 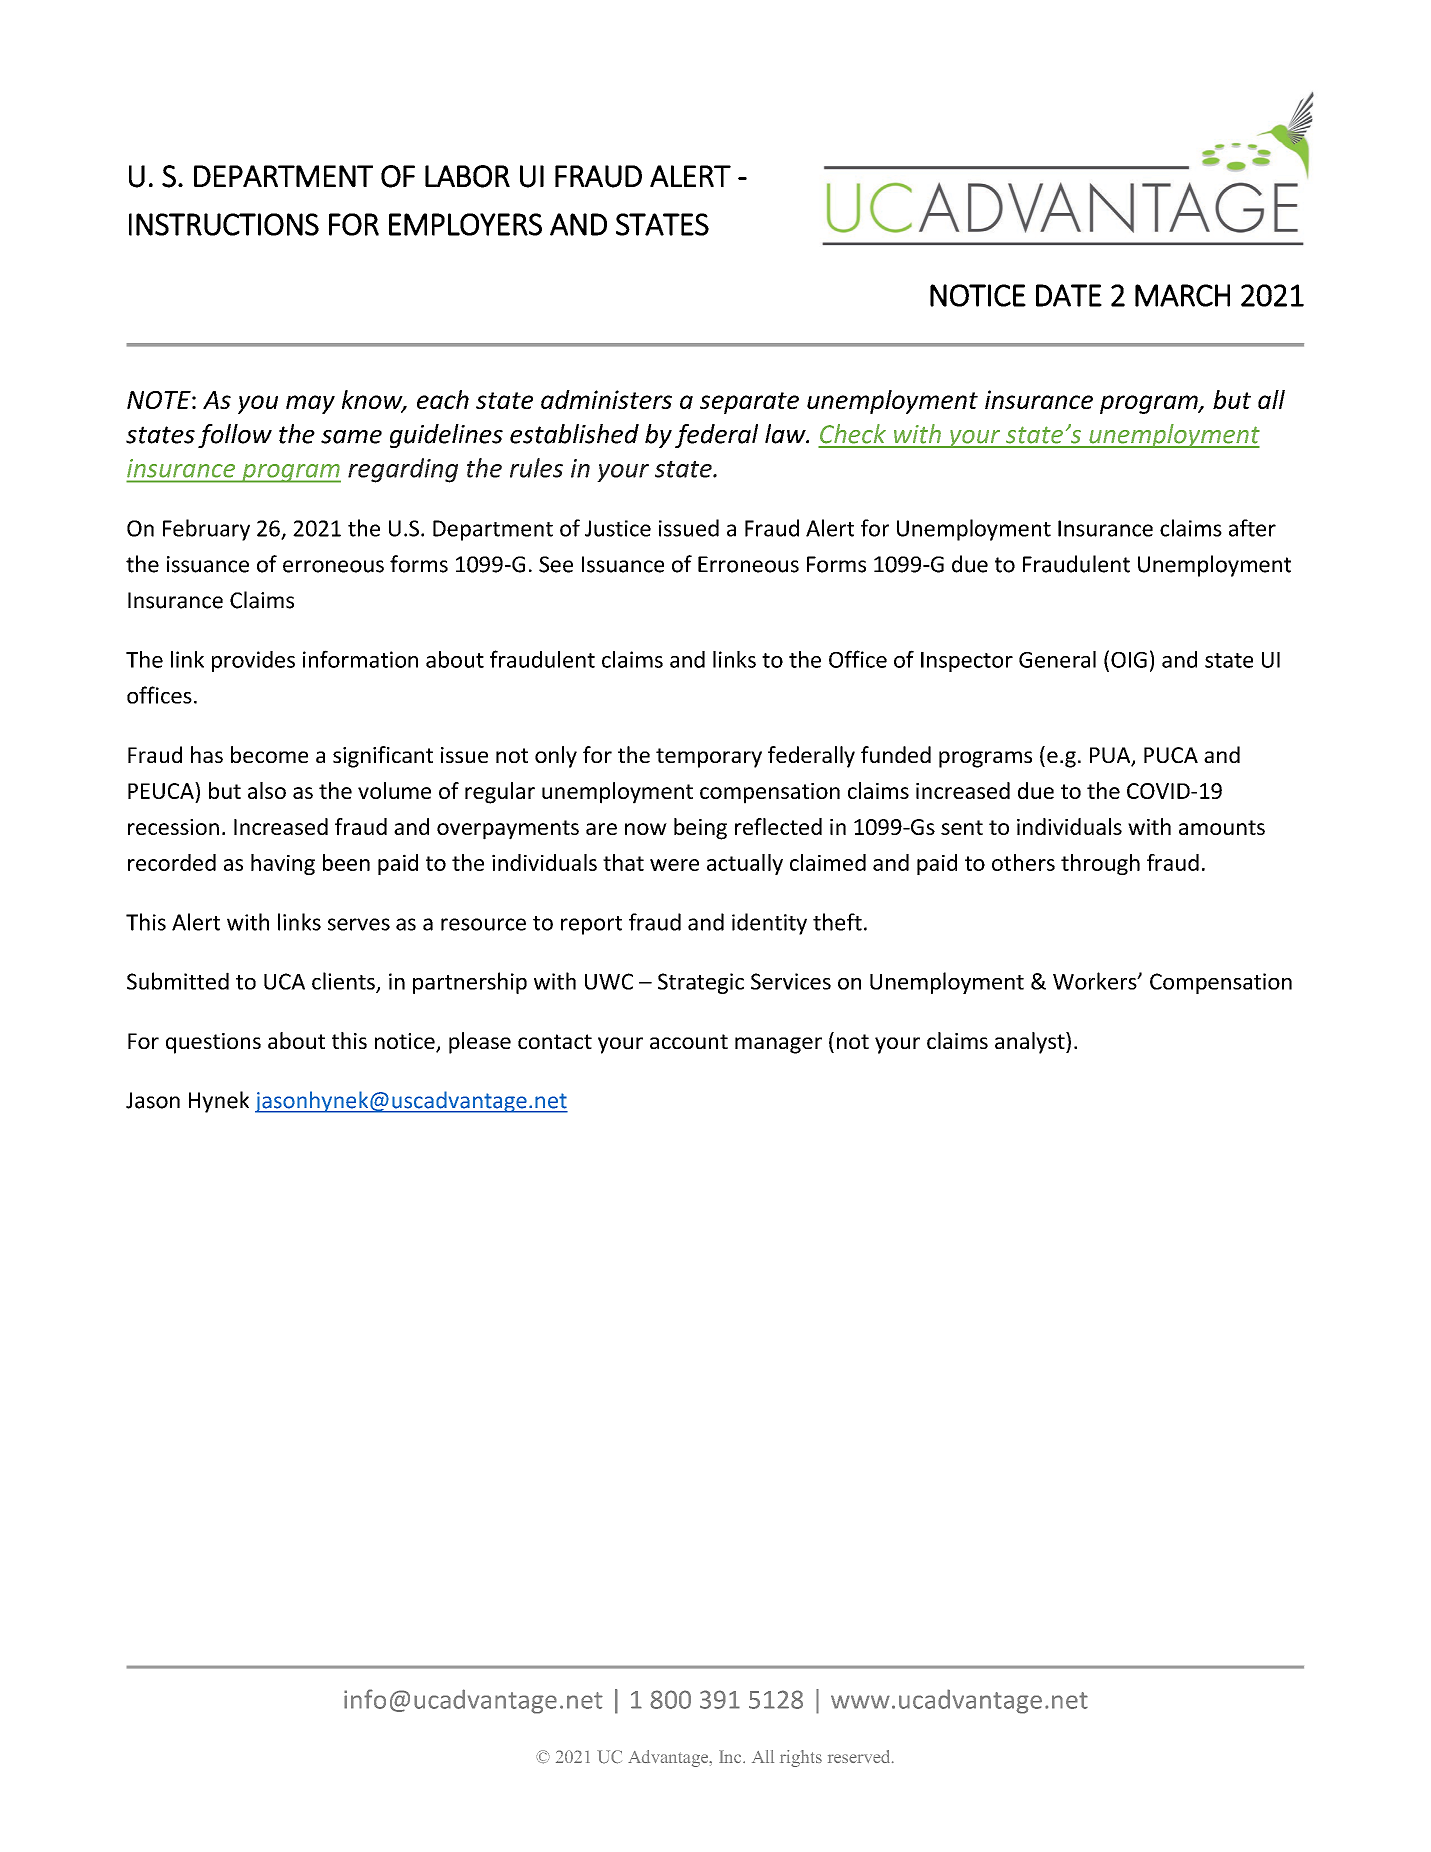 What do you see at coordinates (860, 1756) in the screenshot?
I see `reserved` at bounding box center [860, 1756].
